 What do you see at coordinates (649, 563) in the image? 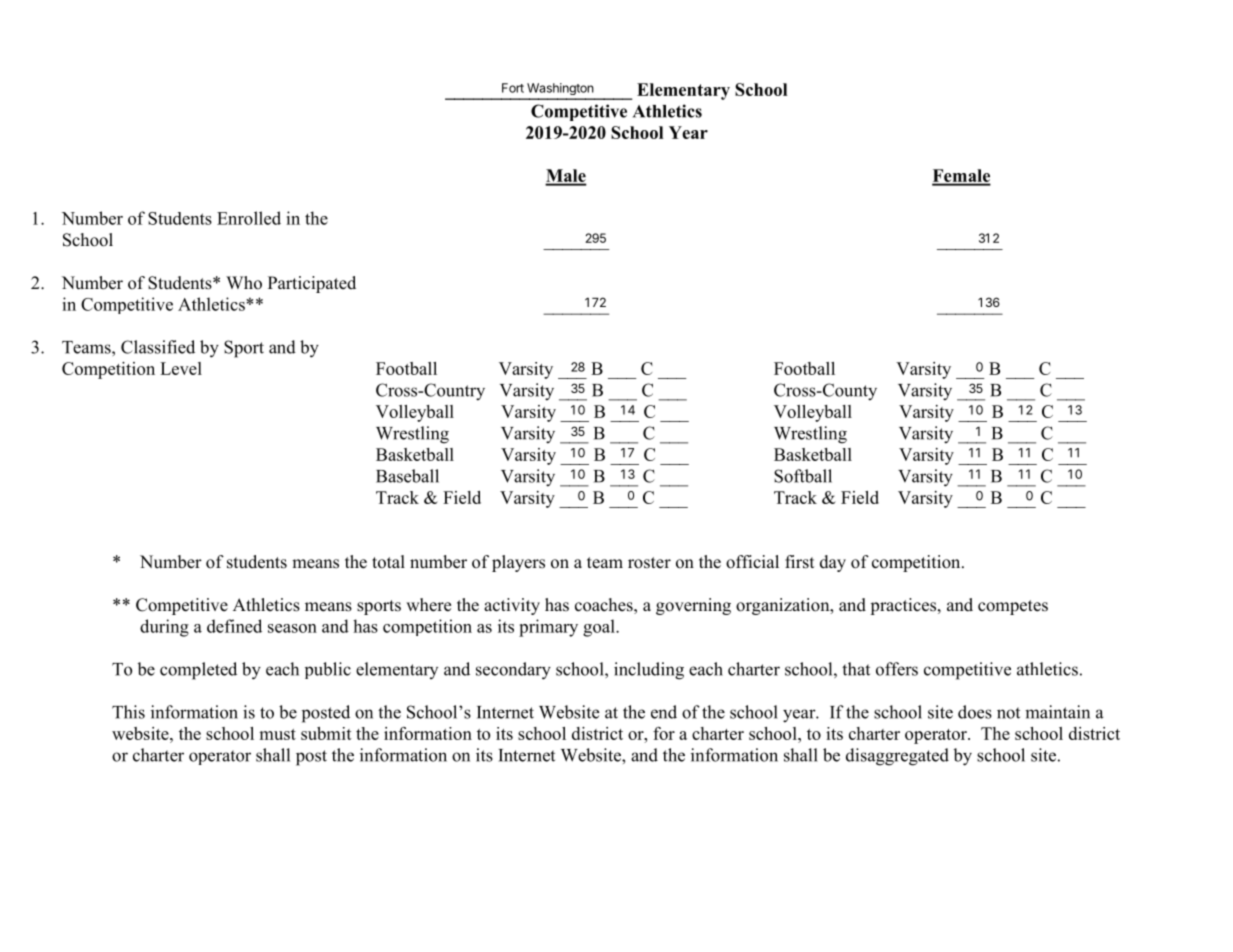
I see `roster` at bounding box center [649, 563].
